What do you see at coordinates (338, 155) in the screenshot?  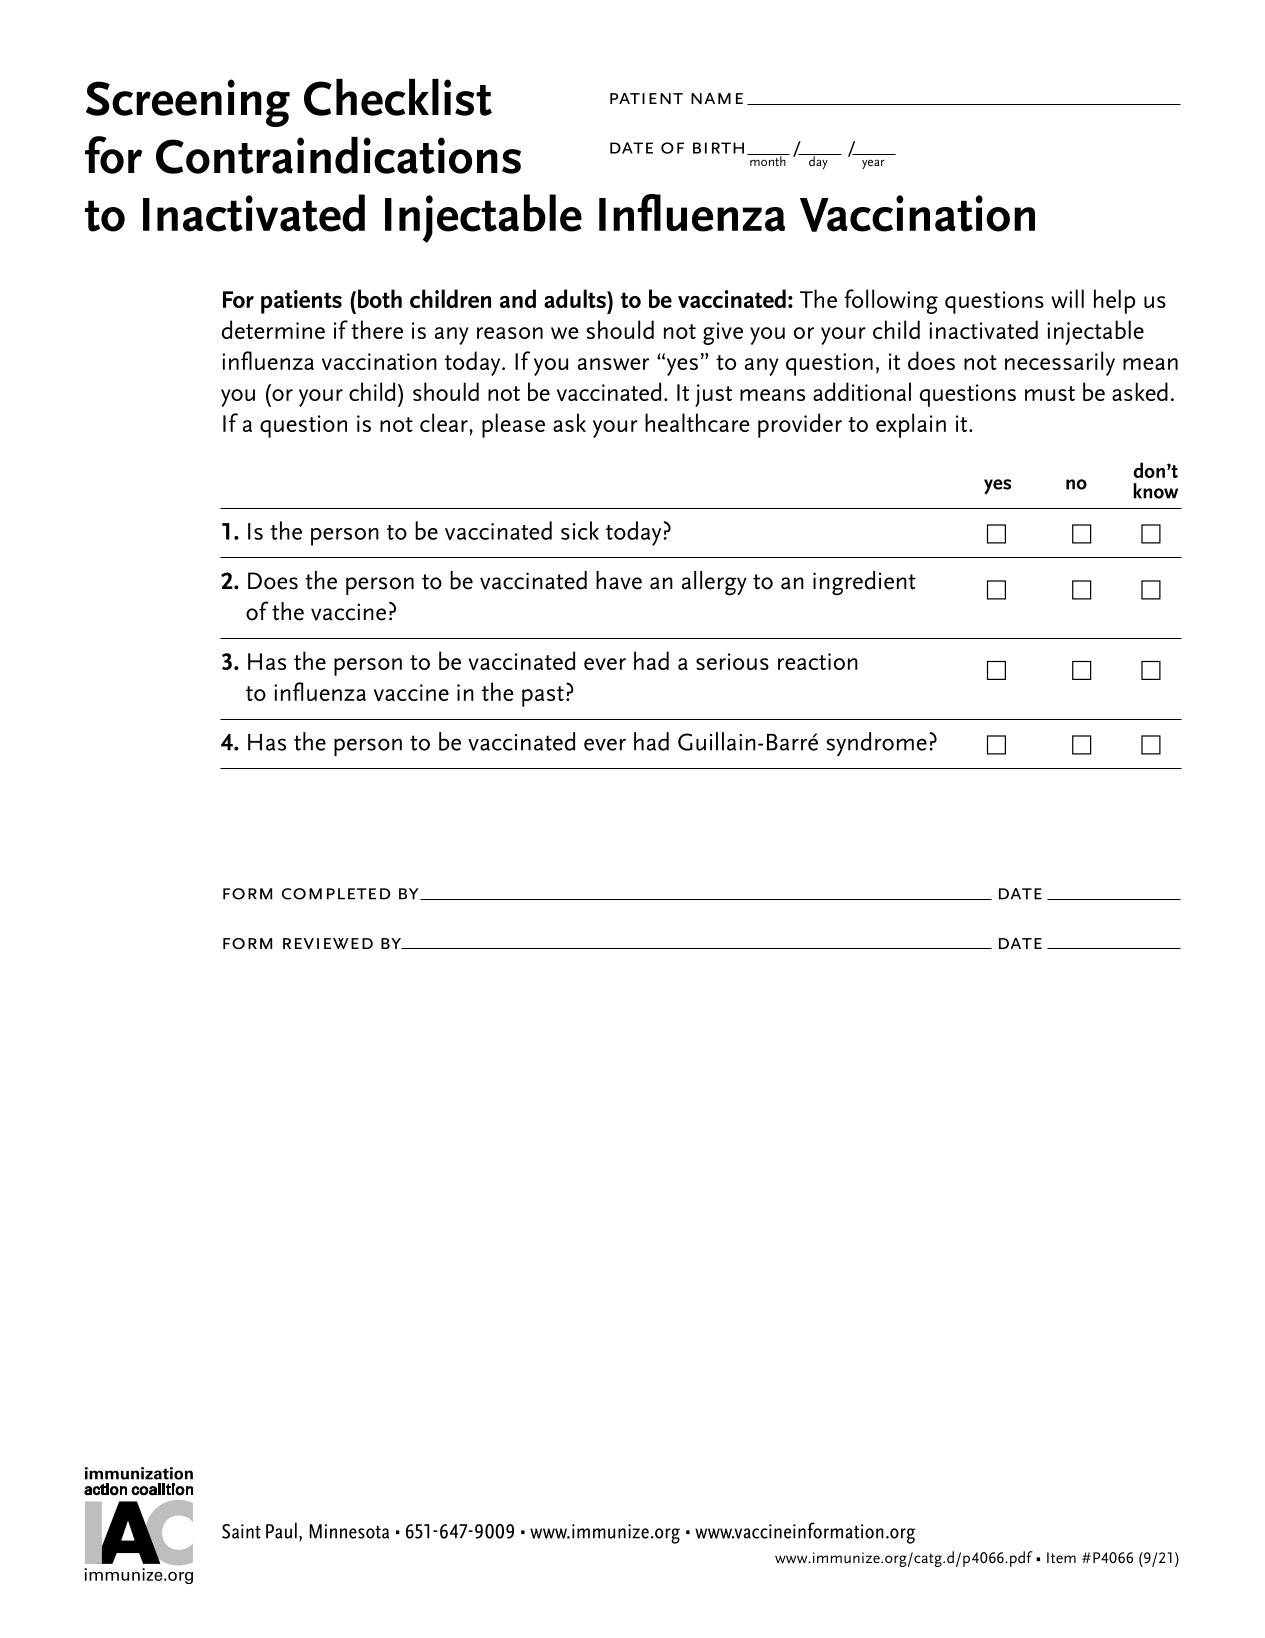 I see `Contraindications` at bounding box center [338, 155].
